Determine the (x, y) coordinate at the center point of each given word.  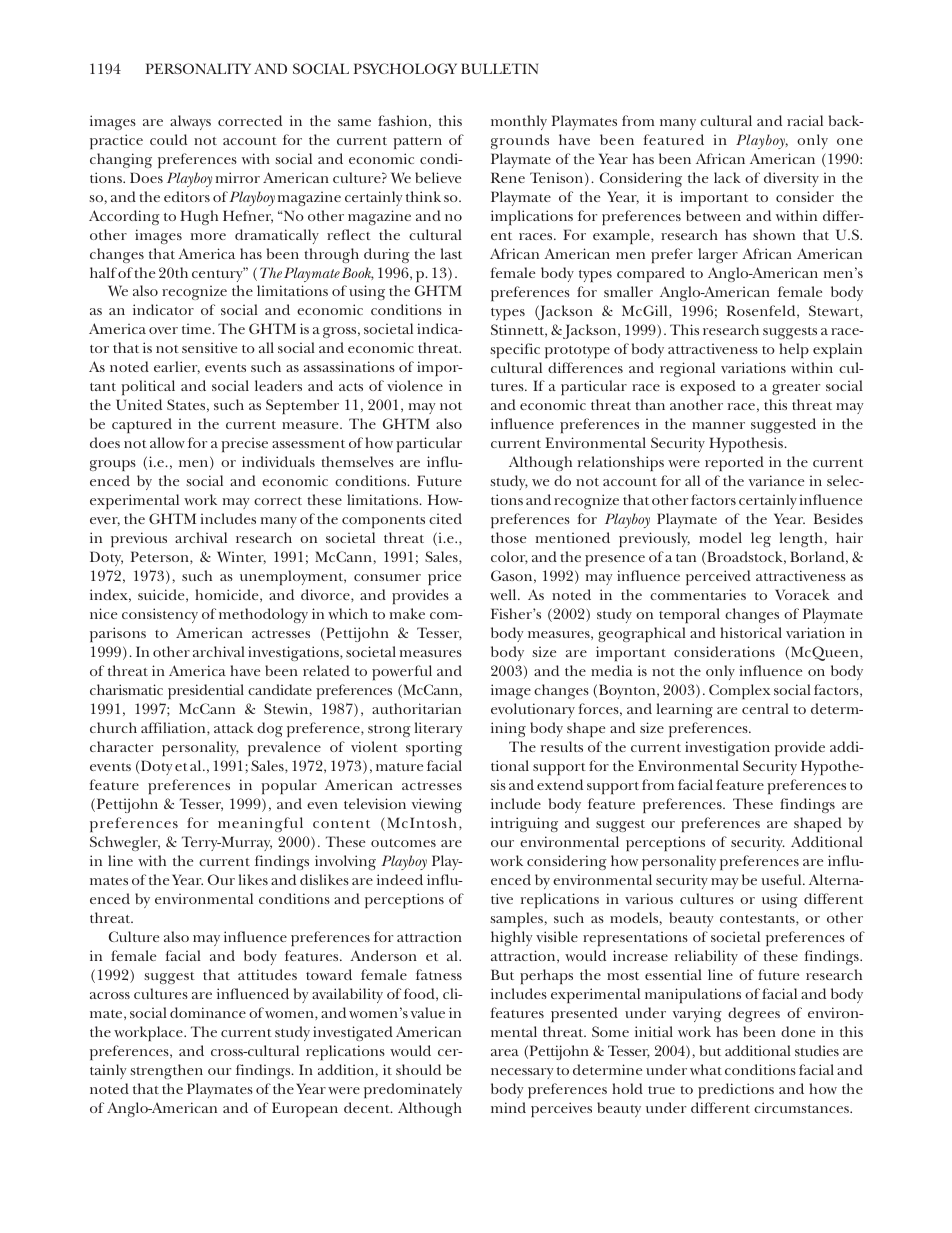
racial (805, 120)
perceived (718, 577)
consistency (160, 615)
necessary (522, 1073)
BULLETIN (499, 68)
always (190, 122)
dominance (208, 1012)
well (504, 594)
